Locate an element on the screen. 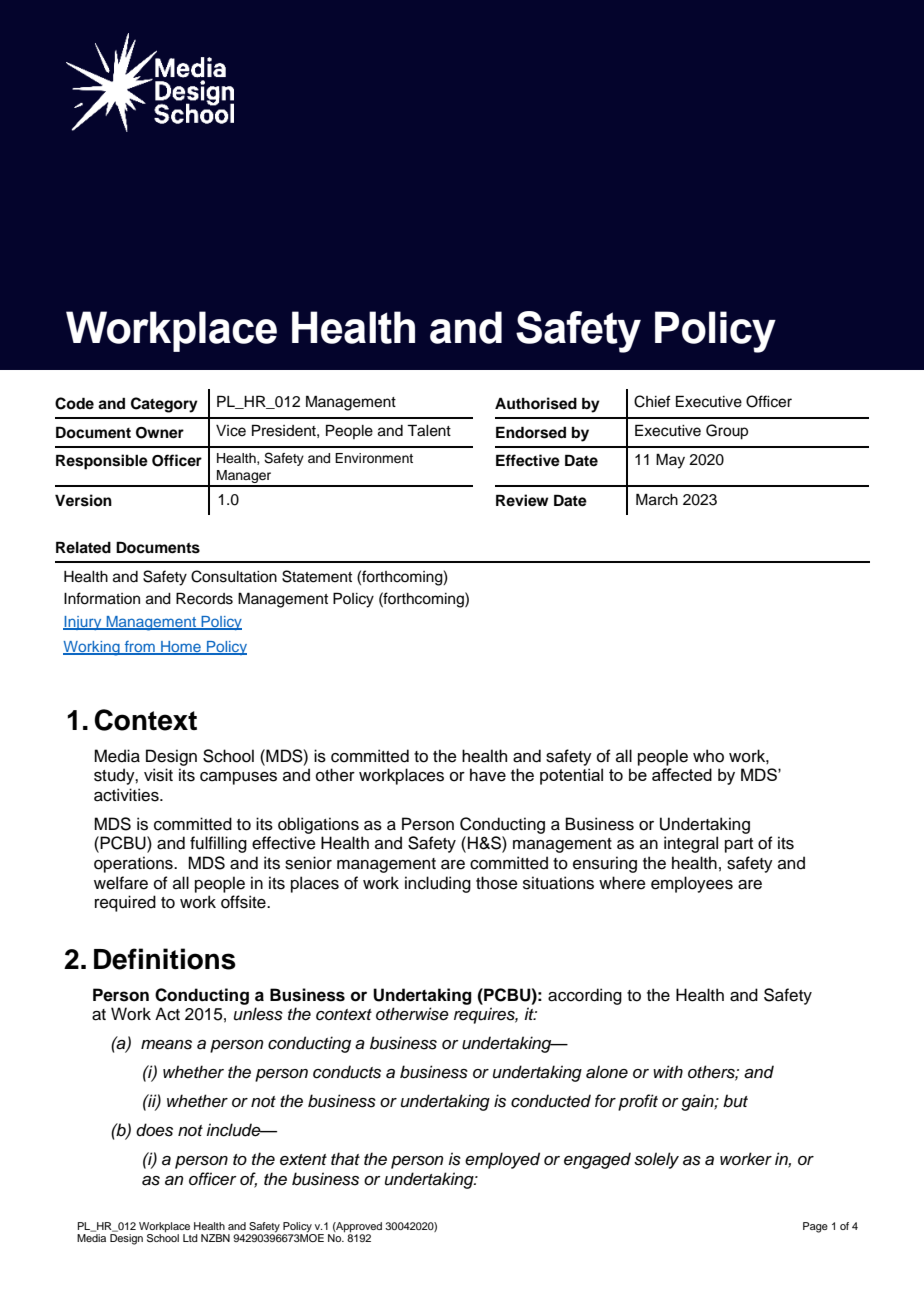 Image resolution: width=924 pixels, height=1308 pixels. Page is located at coordinates (815, 1227).
